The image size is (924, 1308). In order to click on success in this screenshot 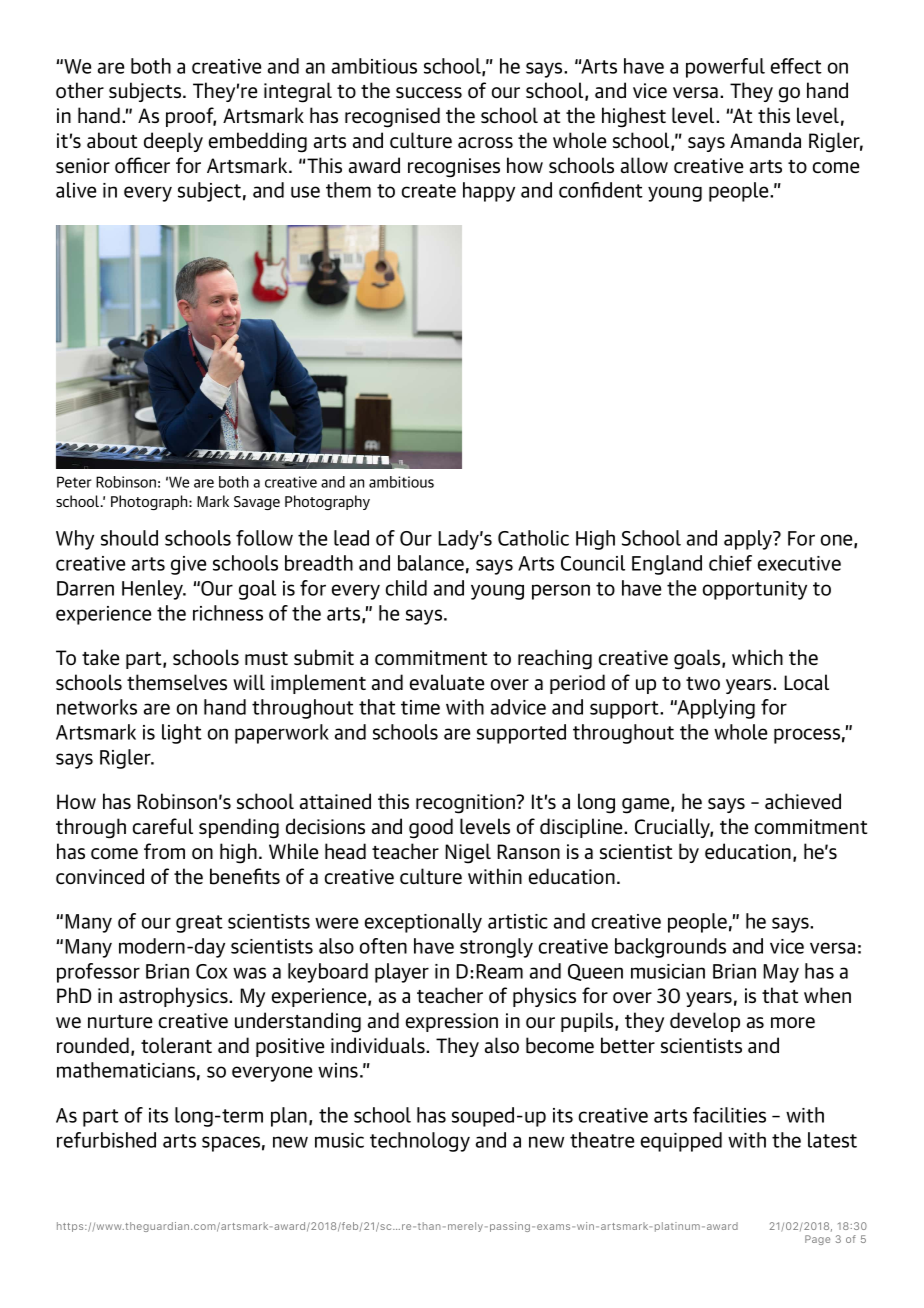, I will do `click(429, 92)`.
